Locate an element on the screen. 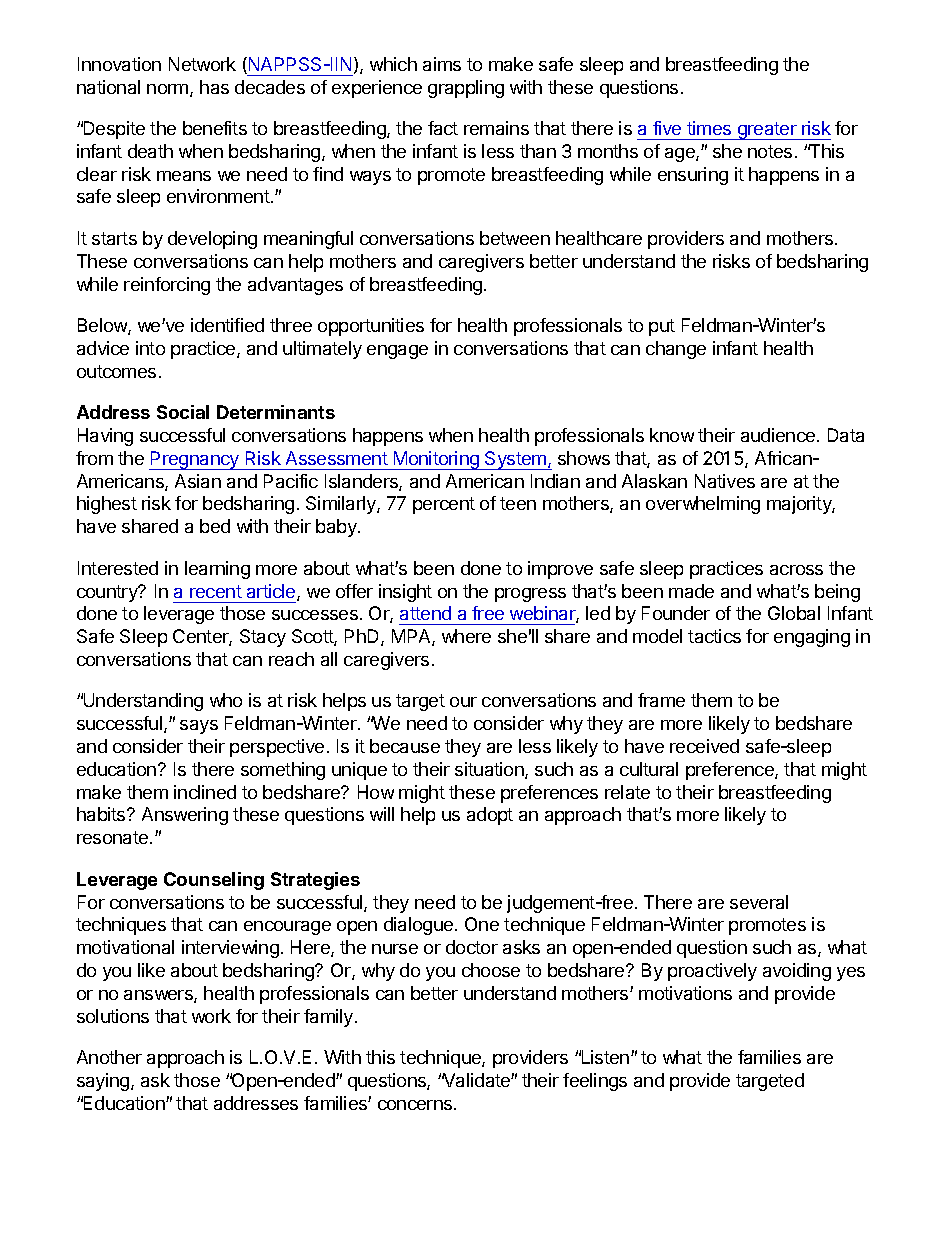 Image resolution: width=952 pixels, height=1233 pixels. Monitoring is located at coordinates (436, 460).
